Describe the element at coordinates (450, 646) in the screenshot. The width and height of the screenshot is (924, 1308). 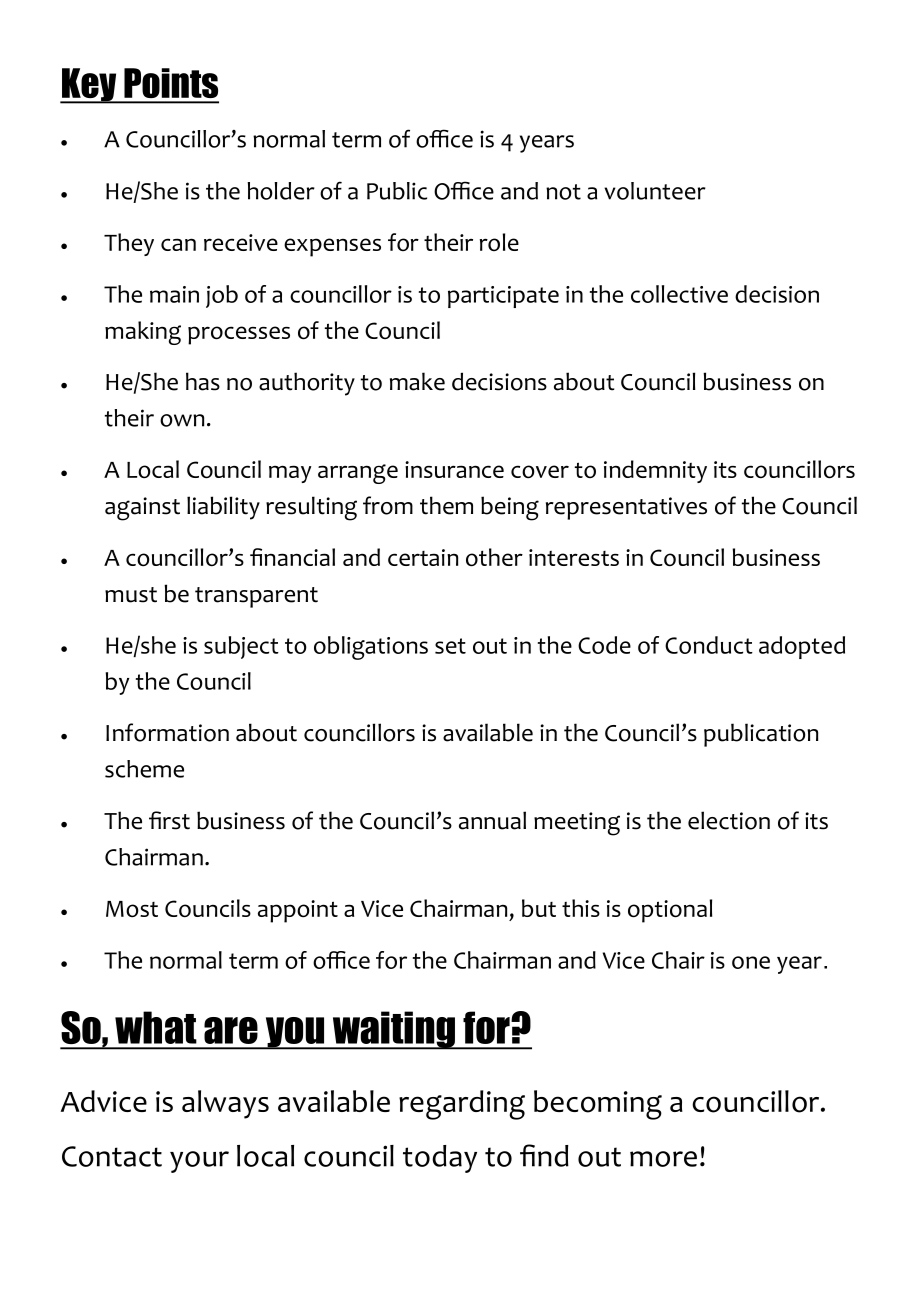
I see `set` at that location.
